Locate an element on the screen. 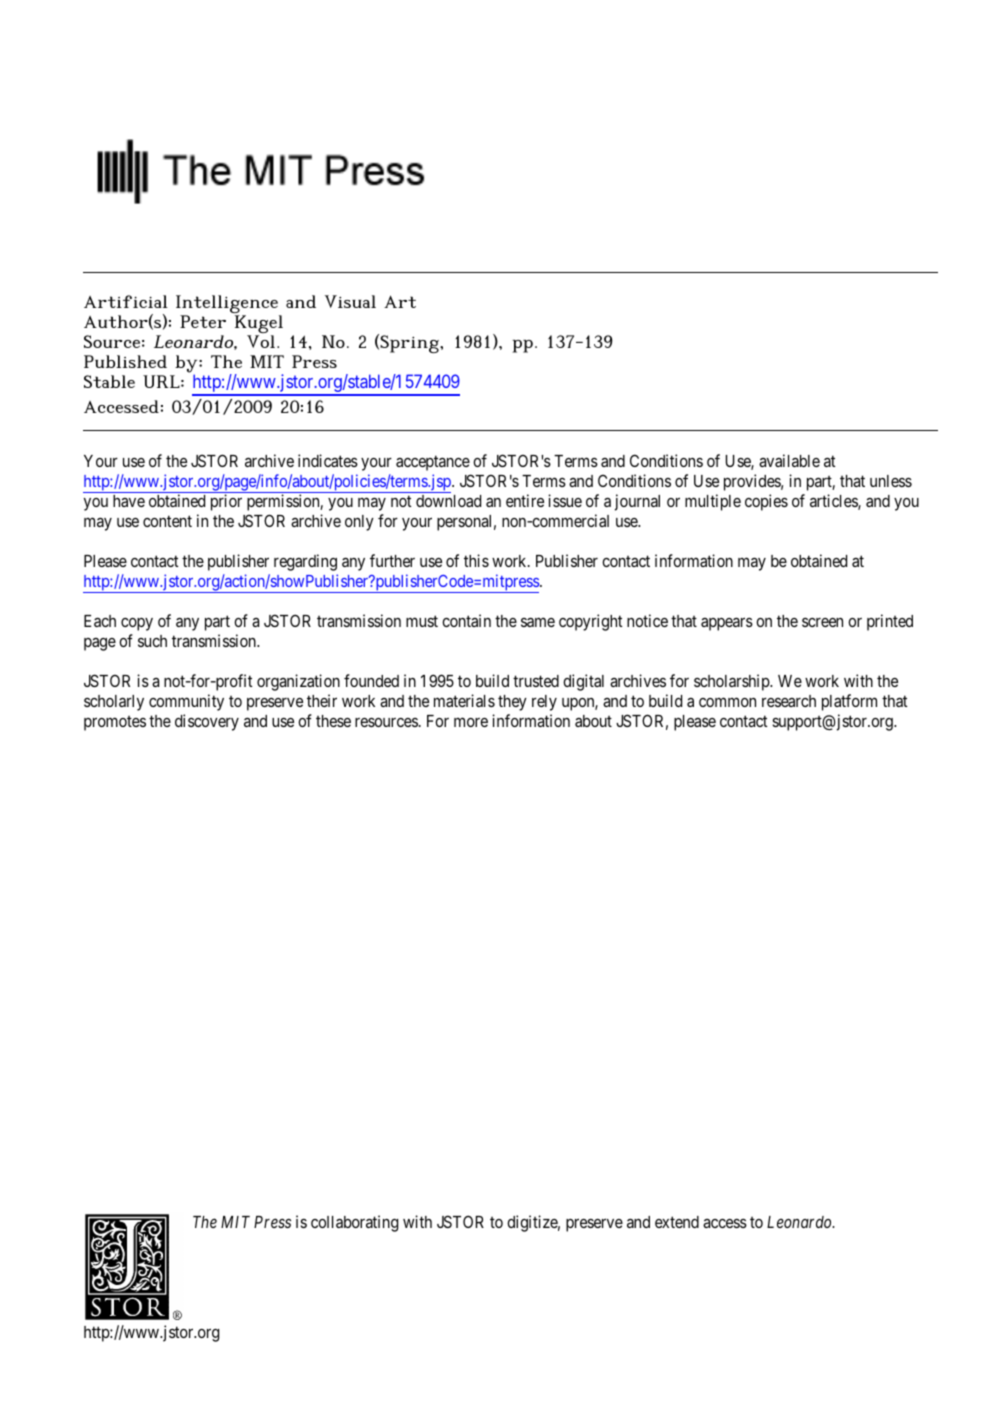  this is located at coordinates (476, 560).
